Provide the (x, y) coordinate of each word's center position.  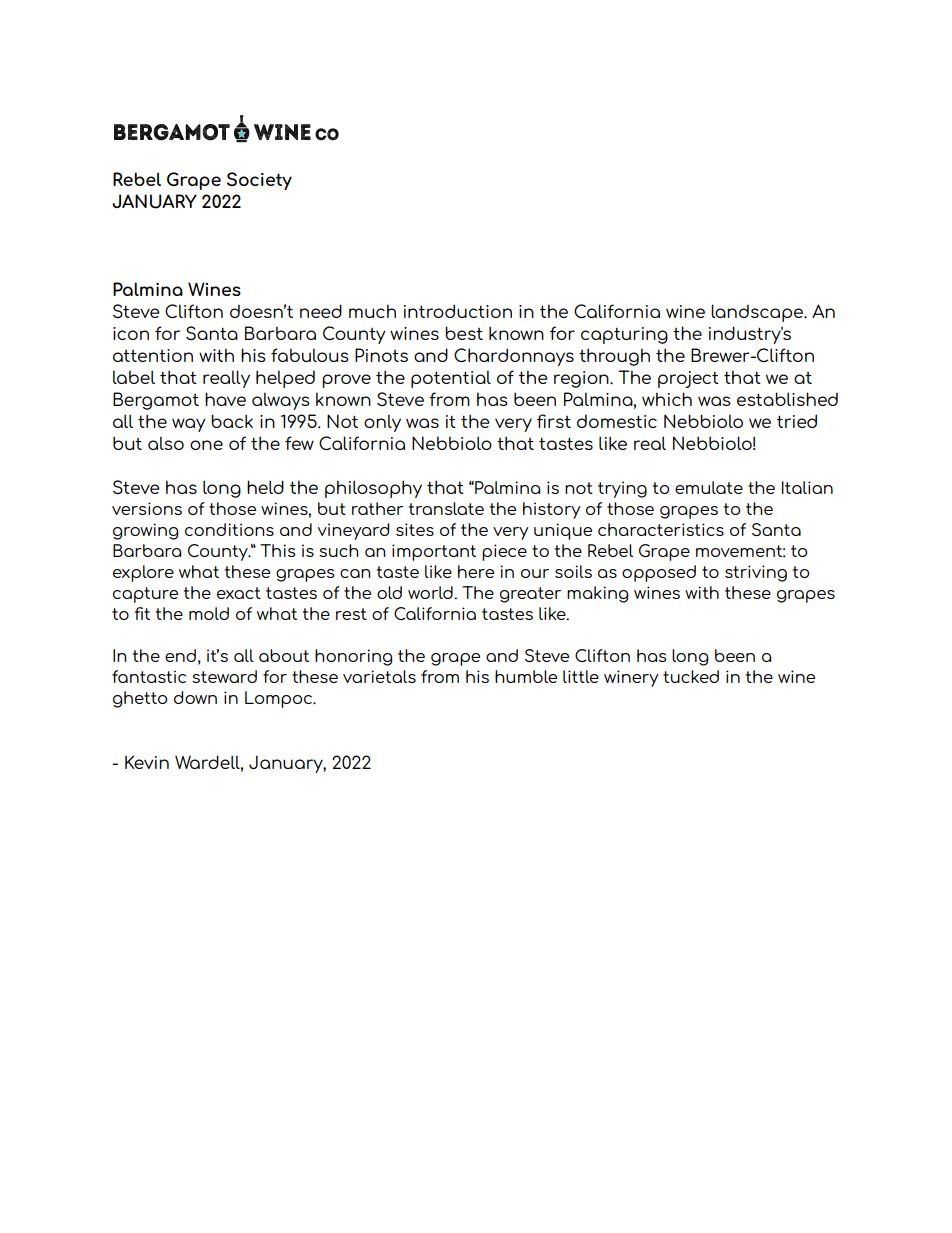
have (225, 399)
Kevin (147, 762)
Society (259, 181)
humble (526, 676)
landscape (758, 313)
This (278, 550)
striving (756, 573)
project (688, 379)
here (476, 571)
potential (451, 379)
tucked (691, 676)
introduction (458, 311)
